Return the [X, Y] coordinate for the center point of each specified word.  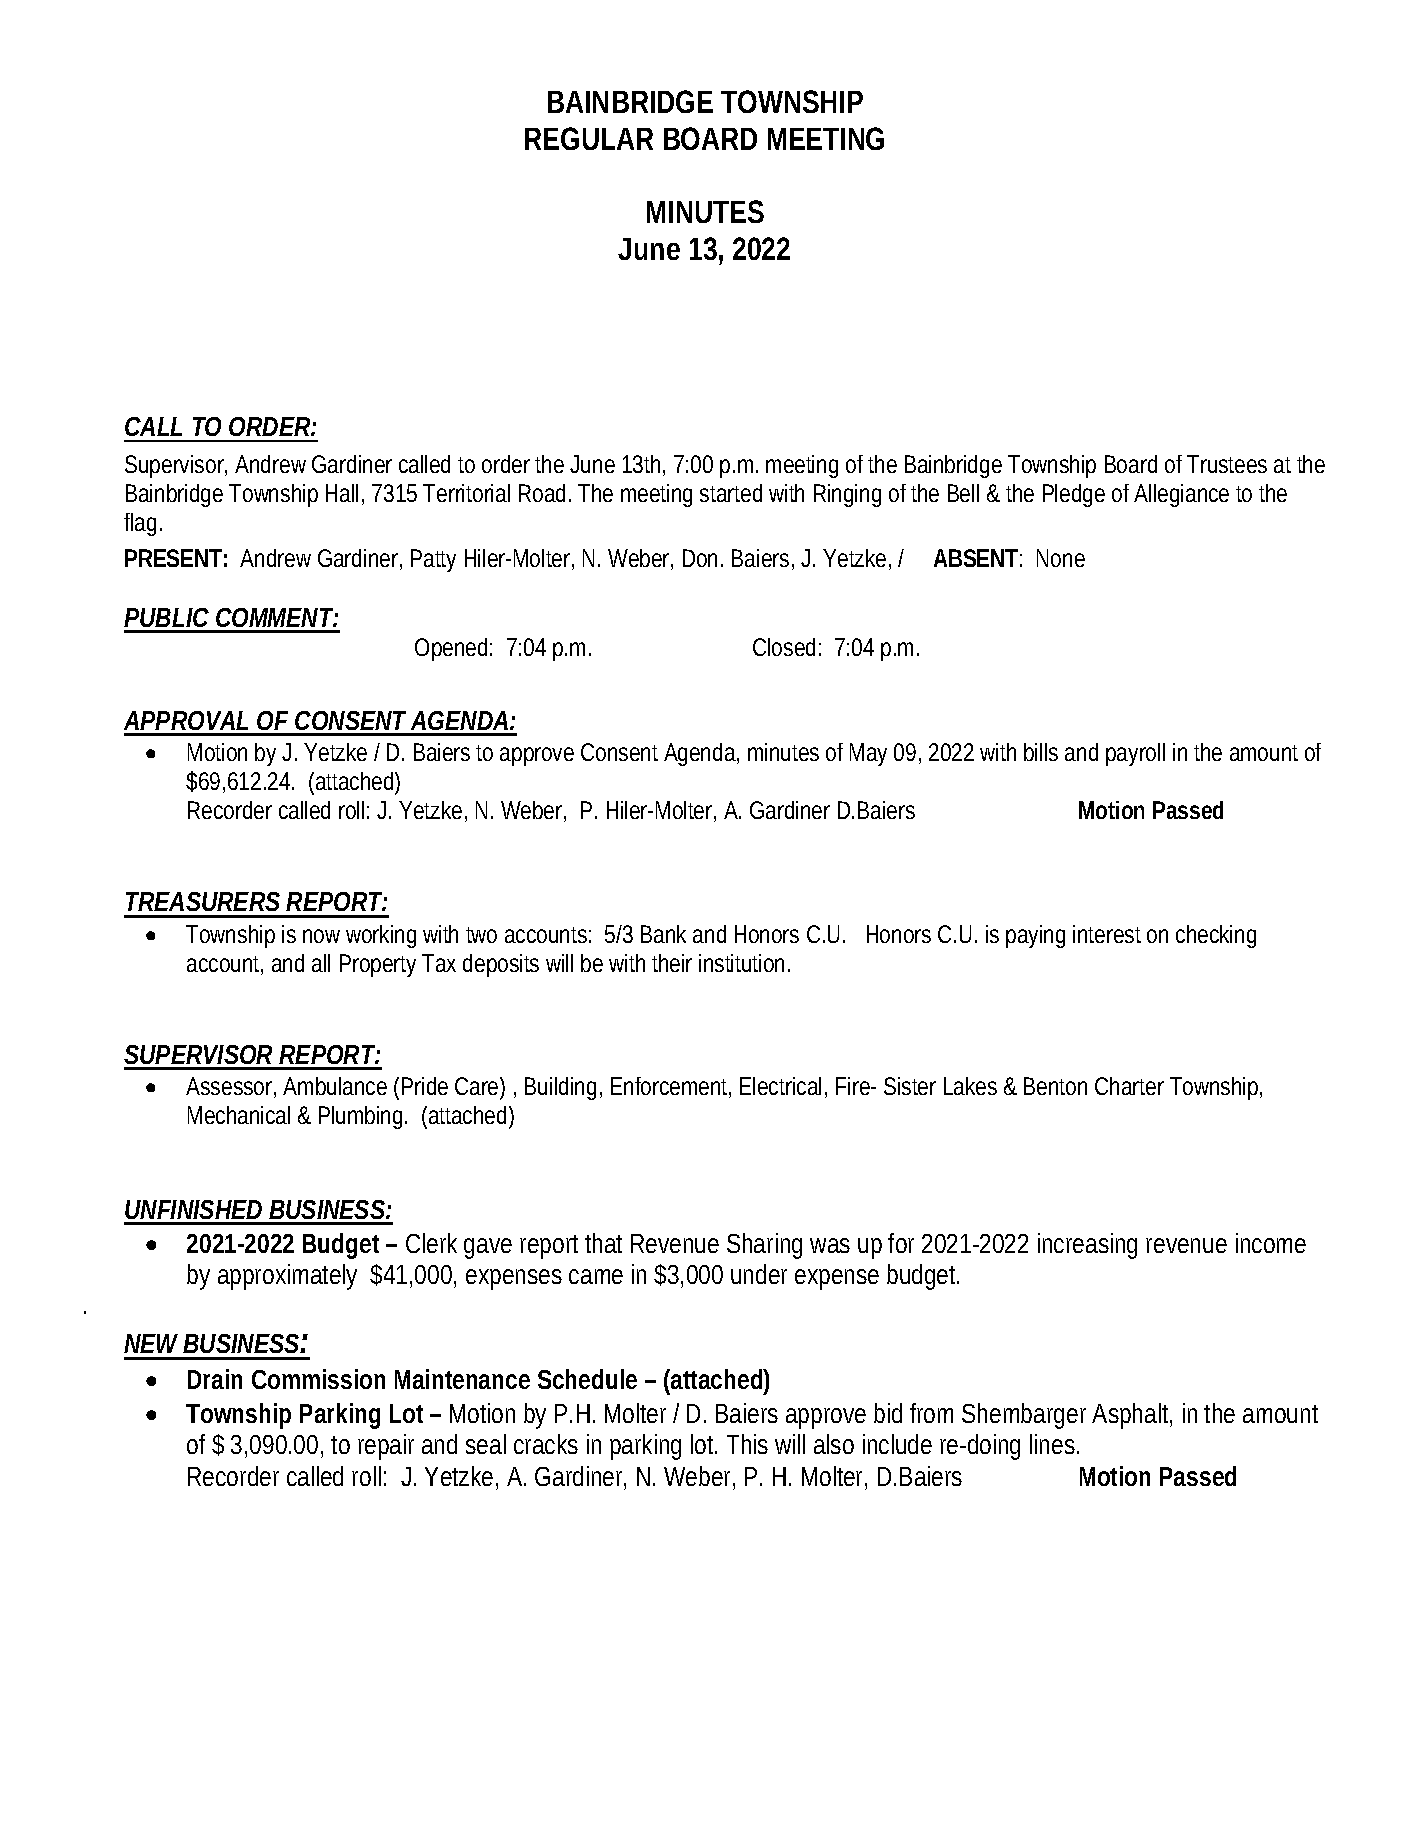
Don [703, 558]
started [731, 493]
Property [378, 965]
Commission [318, 1379]
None [1061, 558]
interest [1107, 934]
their [672, 963]
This [747, 1444]
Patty [433, 560]
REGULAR [589, 138]
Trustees [1227, 464]
